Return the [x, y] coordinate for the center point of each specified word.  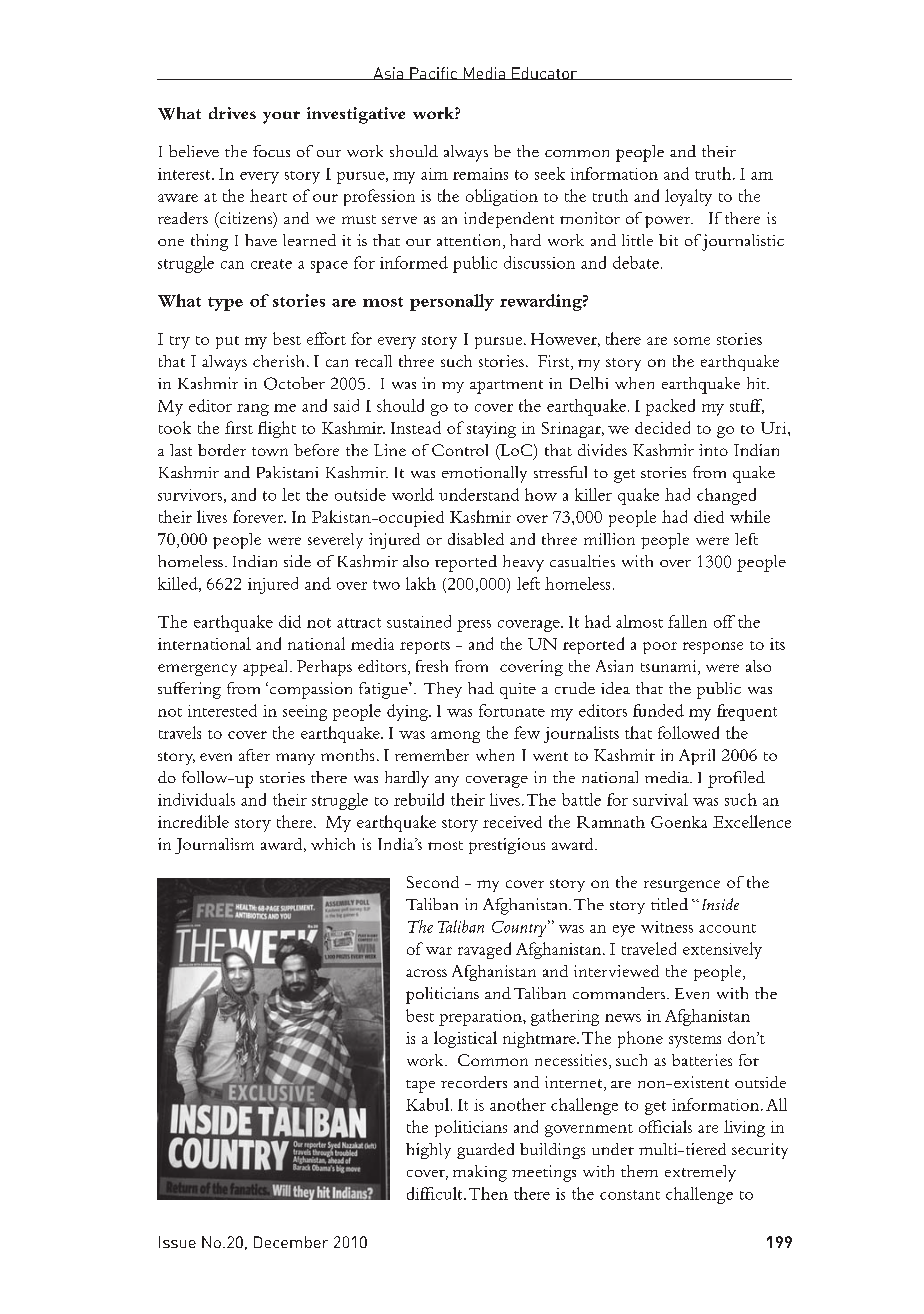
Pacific [433, 73]
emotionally [484, 474]
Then [488, 1193]
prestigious [507, 846]
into [713, 450]
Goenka [679, 822]
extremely [700, 1173]
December [291, 1242]
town [270, 451]
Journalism [214, 846]
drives [232, 113]
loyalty [688, 197]
